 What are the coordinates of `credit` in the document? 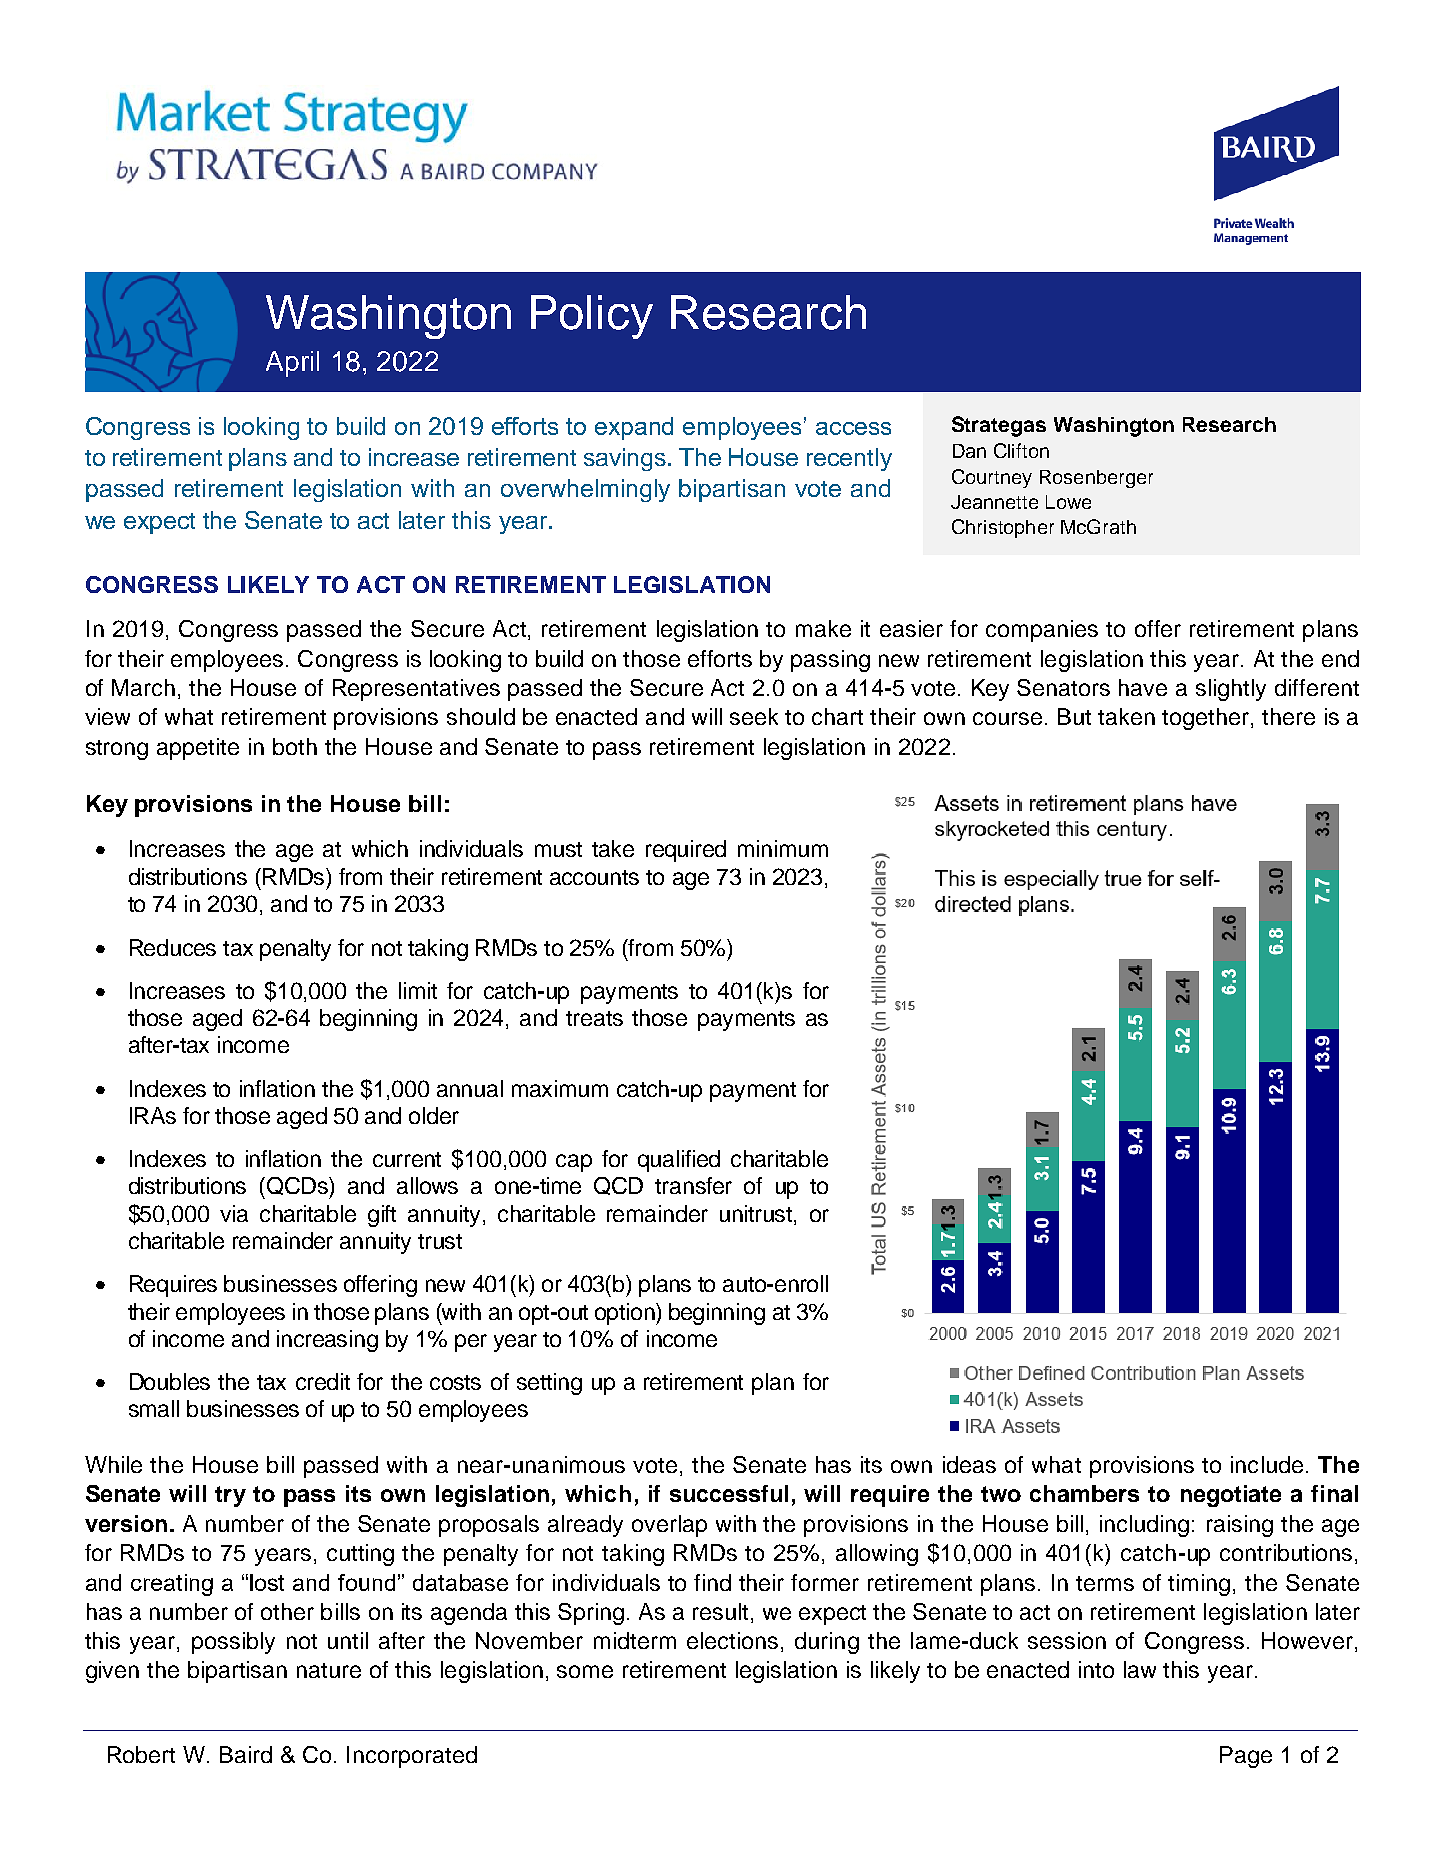 It's located at (323, 1381).
